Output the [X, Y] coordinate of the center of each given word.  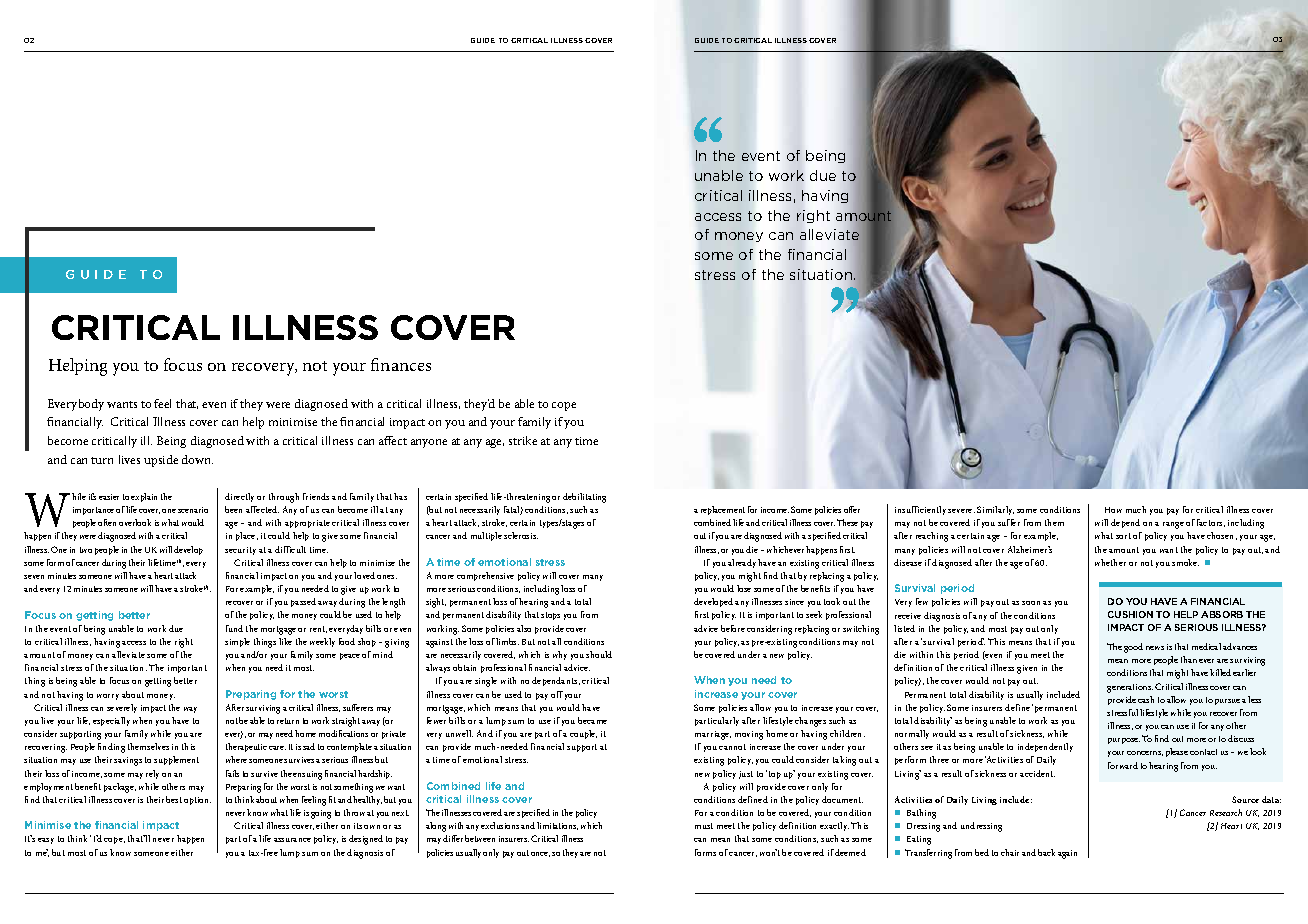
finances [401, 364]
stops [550, 616]
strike [523, 440]
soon [1031, 603]
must [704, 826]
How [1113, 510]
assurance [292, 840]
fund [234, 628]
